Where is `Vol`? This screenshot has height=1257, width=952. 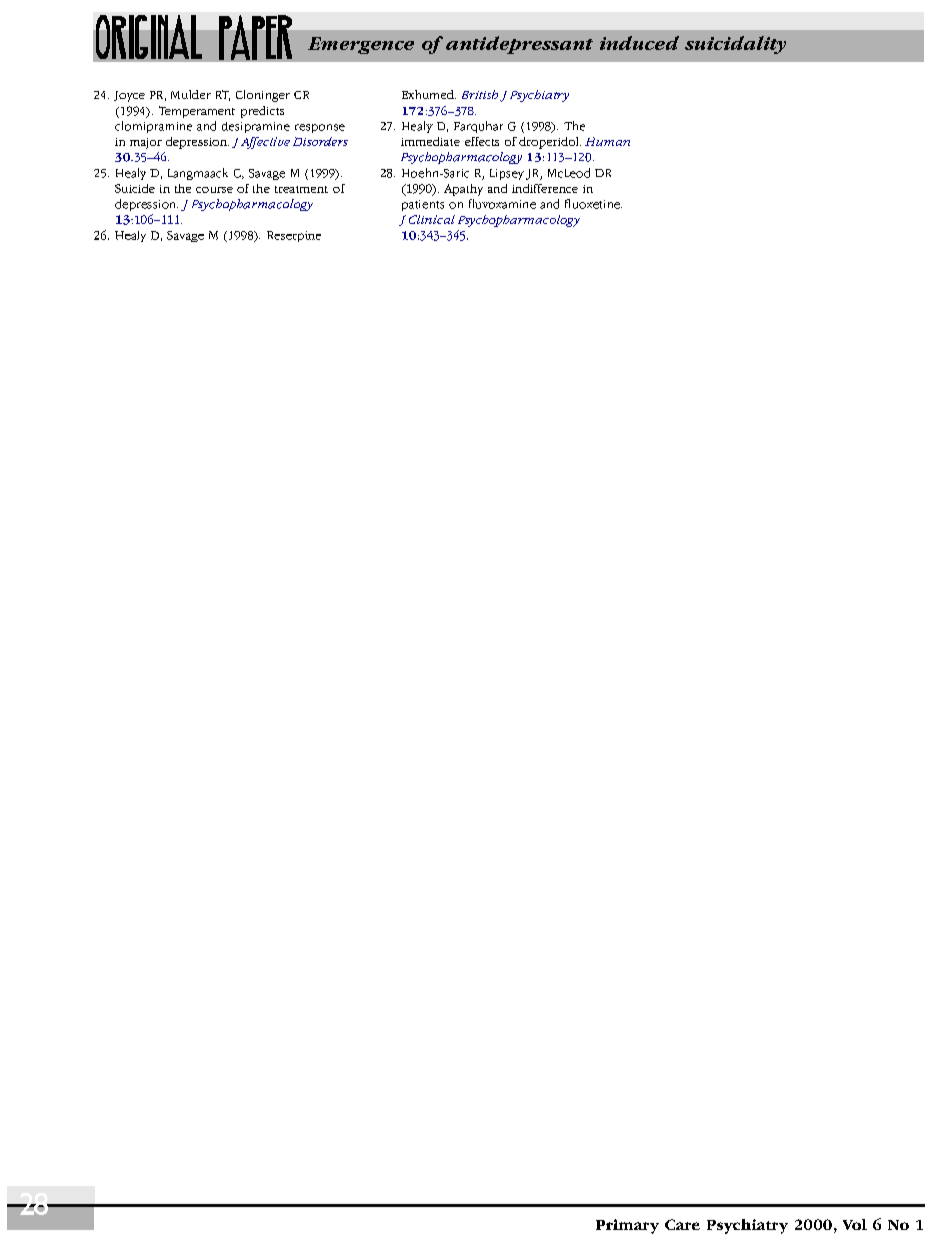
Vol is located at coordinates (855, 1224).
